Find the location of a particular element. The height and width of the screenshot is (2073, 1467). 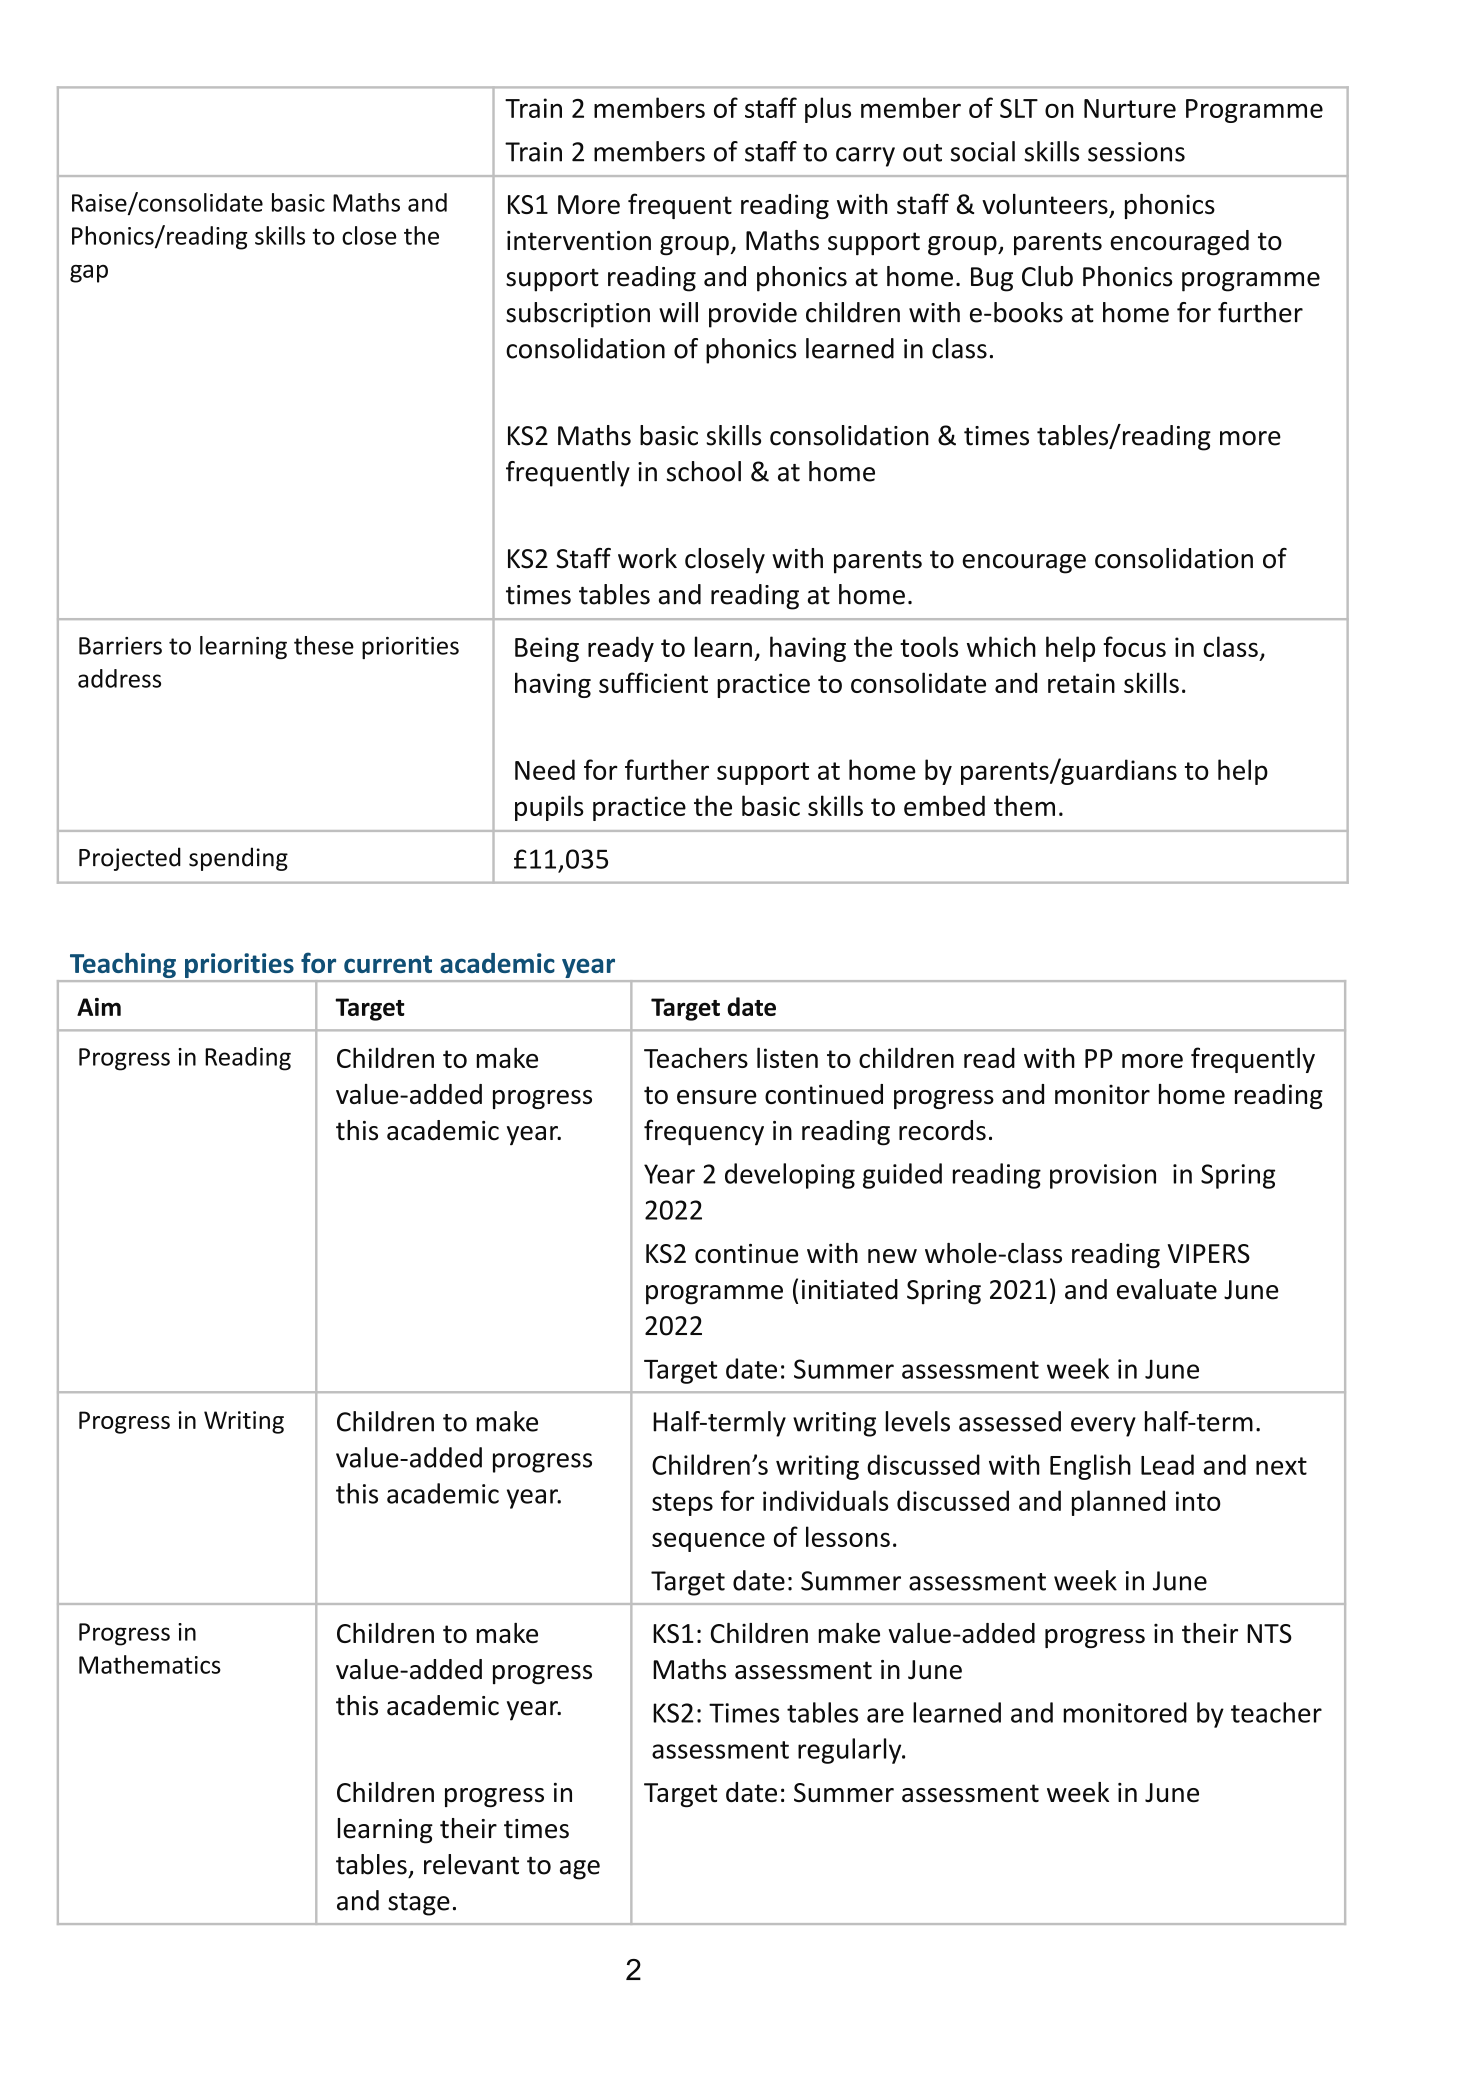

stage is located at coordinates (419, 1904).
